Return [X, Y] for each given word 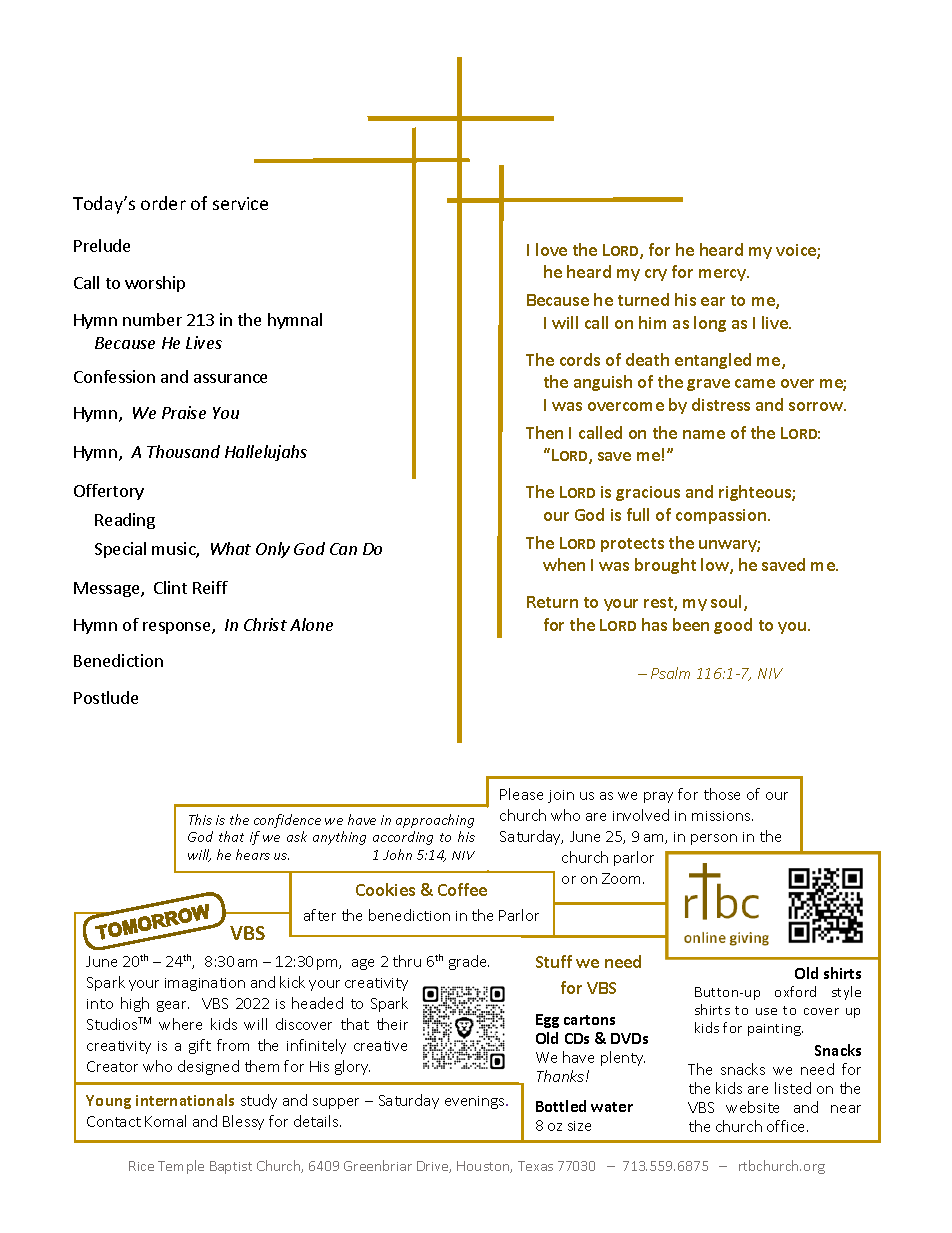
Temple [181, 1167]
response [178, 628]
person [714, 839]
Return [552, 602]
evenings [476, 1102]
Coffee [462, 889]
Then [544, 432]
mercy [724, 275]
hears [253, 854]
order [163, 203]
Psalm [670, 673]
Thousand [183, 451]
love [551, 249]
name [704, 434]
